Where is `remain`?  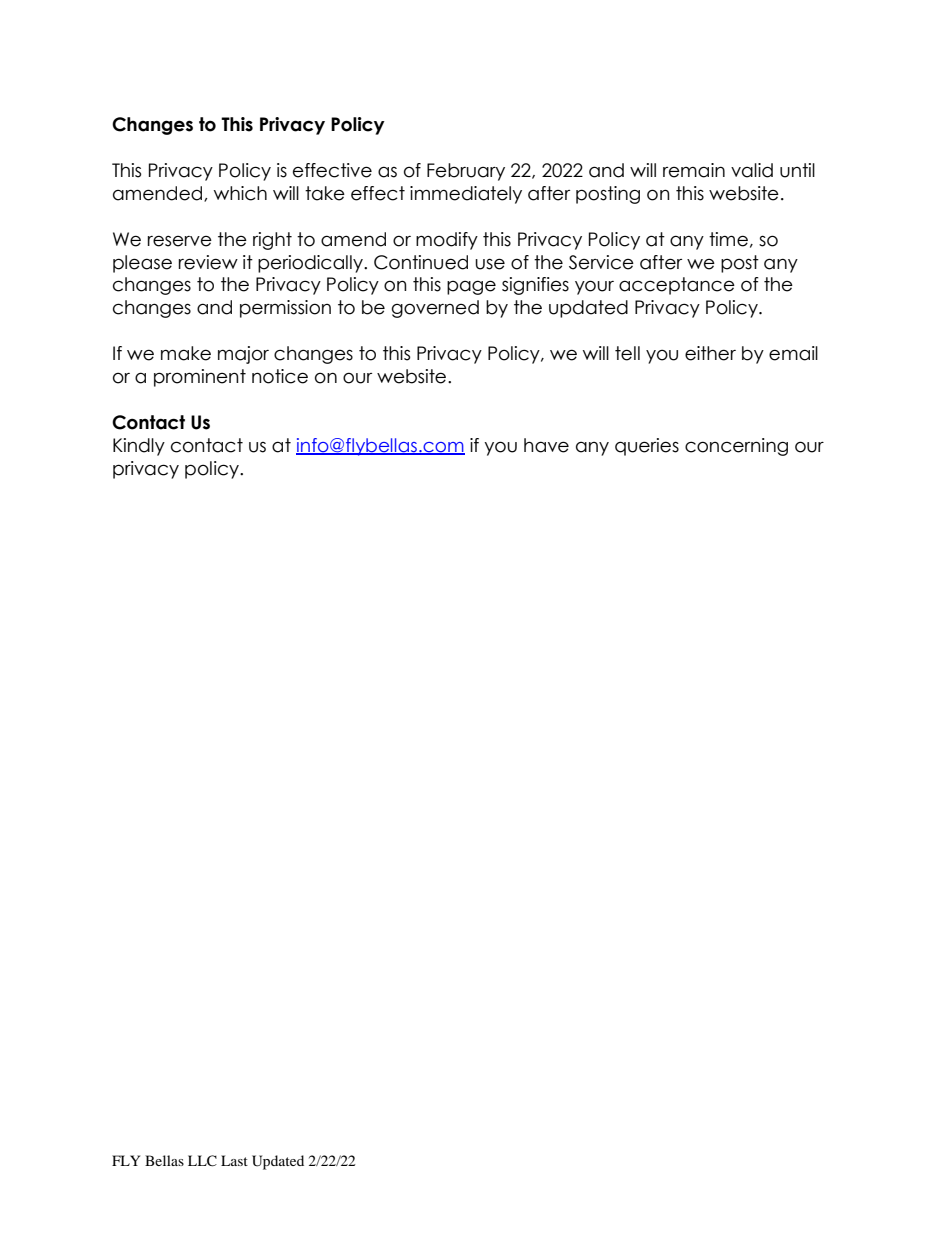
remain is located at coordinates (694, 170).
